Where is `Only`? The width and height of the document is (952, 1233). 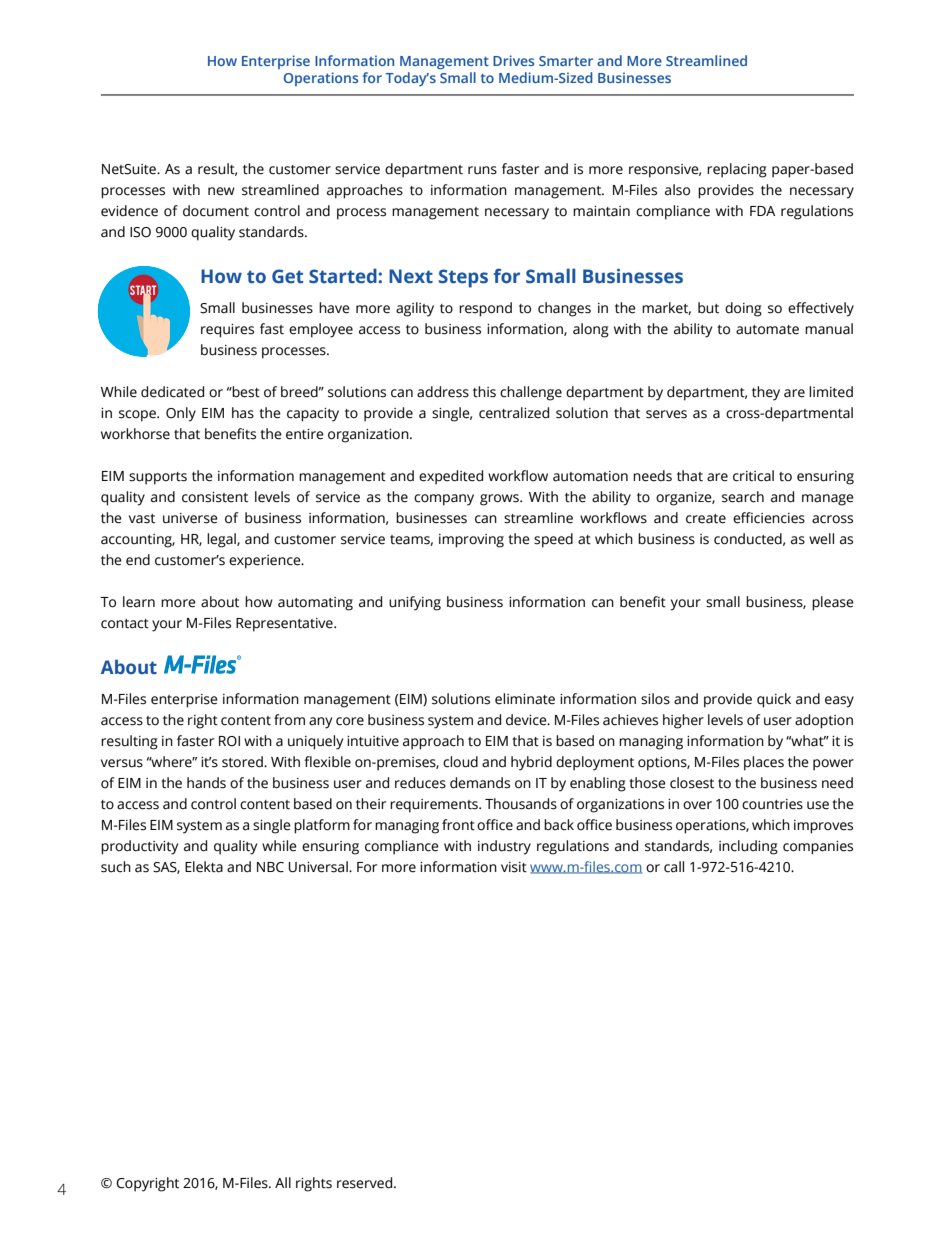 Only is located at coordinates (181, 414).
